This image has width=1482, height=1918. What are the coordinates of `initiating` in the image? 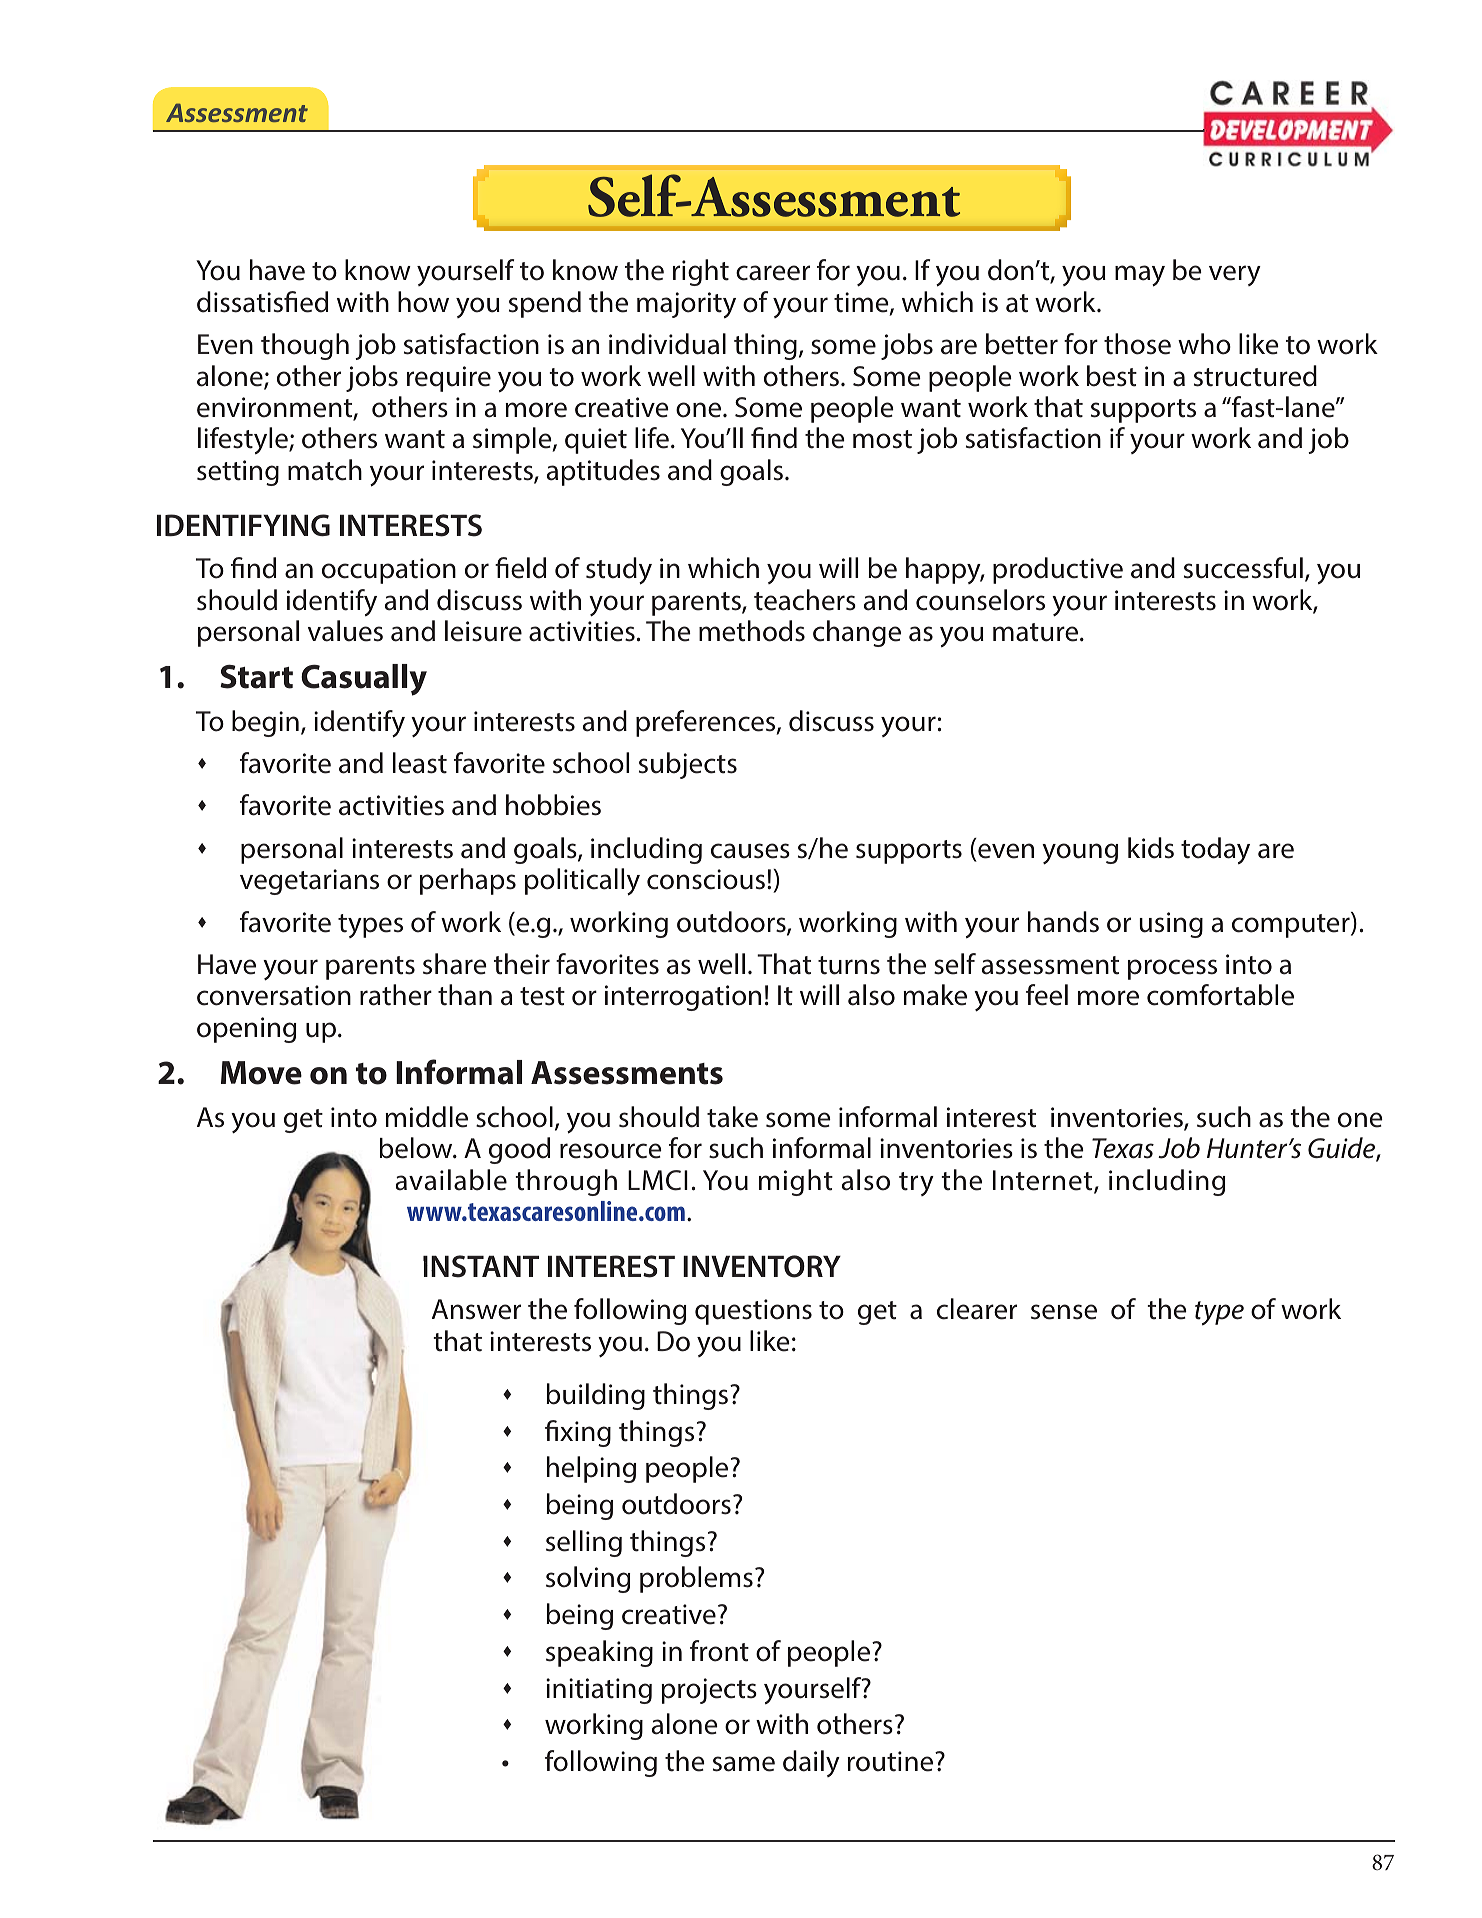 It's located at (599, 1691).
